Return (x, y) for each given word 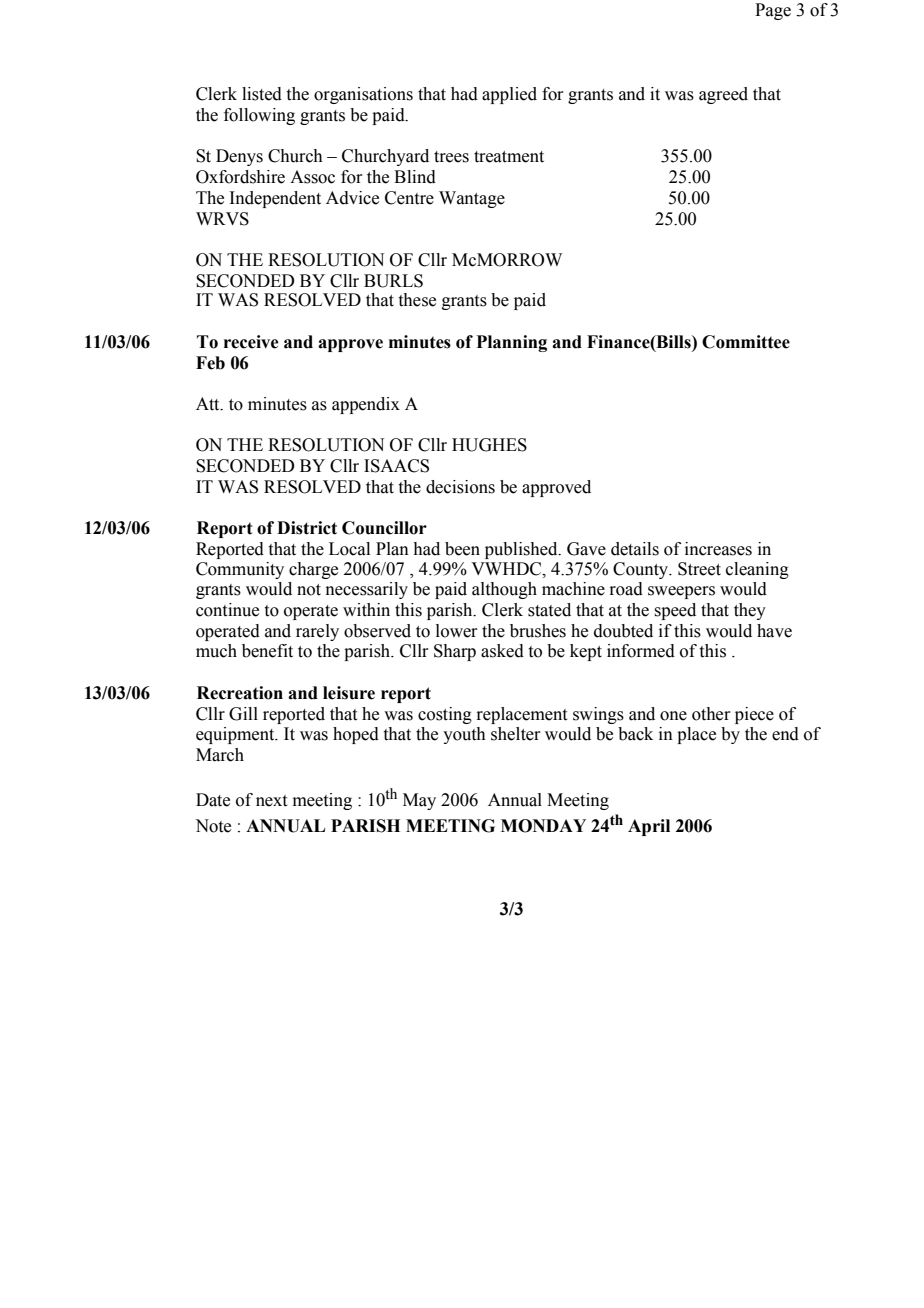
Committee (746, 342)
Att (209, 404)
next (271, 801)
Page (773, 11)
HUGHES (489, 445)
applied (509, 95)
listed (262, 94)
